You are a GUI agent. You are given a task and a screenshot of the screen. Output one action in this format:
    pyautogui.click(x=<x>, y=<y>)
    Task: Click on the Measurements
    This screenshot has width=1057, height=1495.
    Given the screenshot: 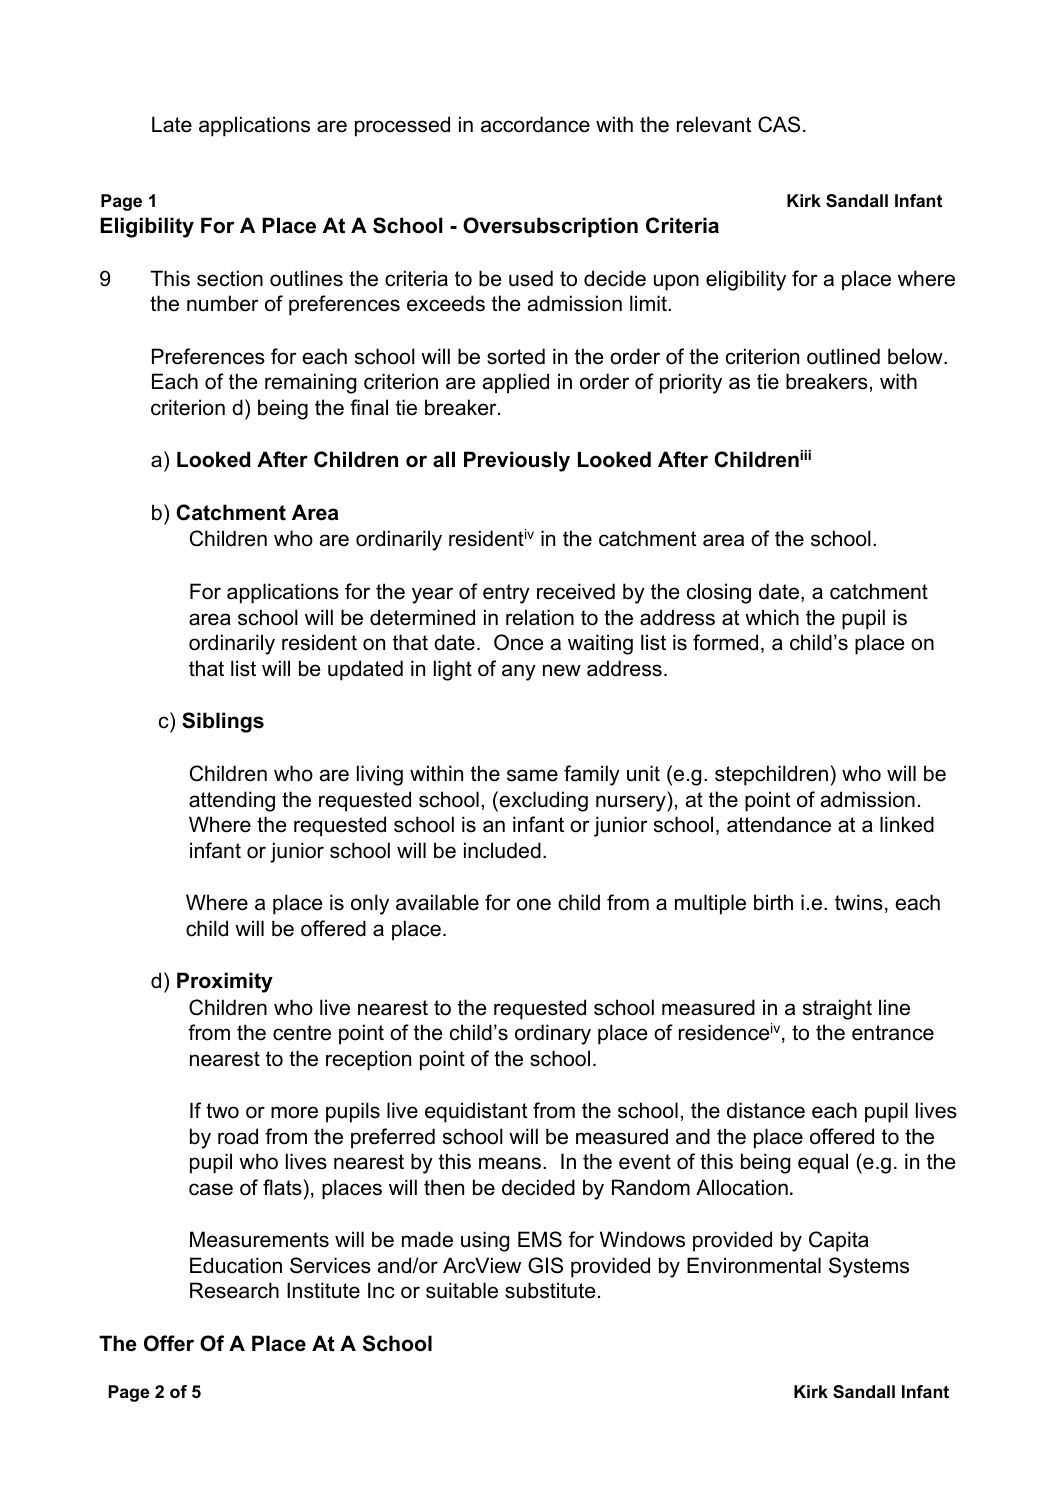 What is the action you would take?
    pyautogui.click(x=259, y=1239)
